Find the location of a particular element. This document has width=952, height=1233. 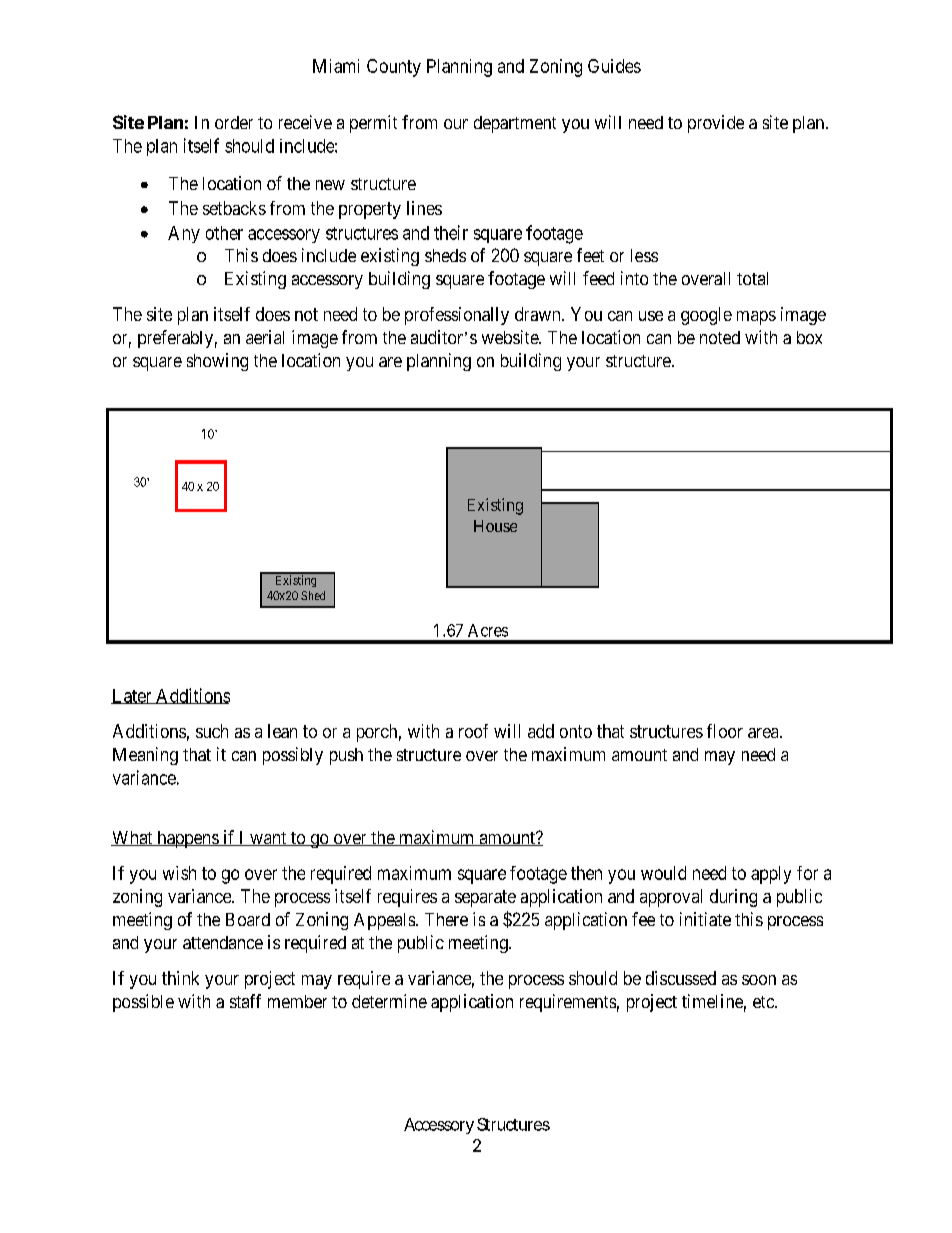

floor is located at coordinates (725, 731).
